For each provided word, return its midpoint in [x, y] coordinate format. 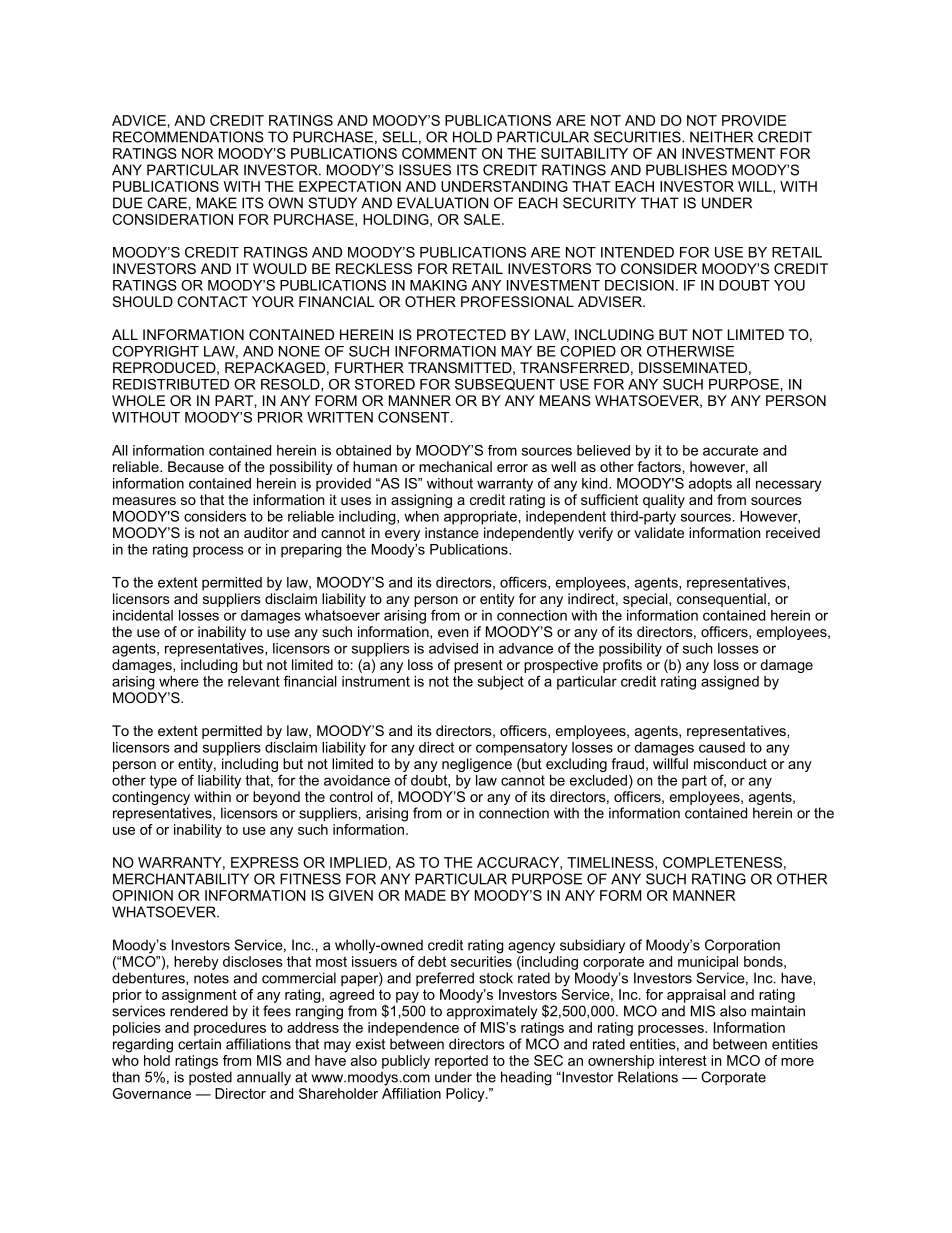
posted [210, 1078]
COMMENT [439, 153]
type [163, 782]
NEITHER [721, 137]
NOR [197, 153]
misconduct [730, 763]
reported [461, 1062]
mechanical [455, 466]
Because [196, 466]
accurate [730, 450]
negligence [477, 765]
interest [683, 1060]
